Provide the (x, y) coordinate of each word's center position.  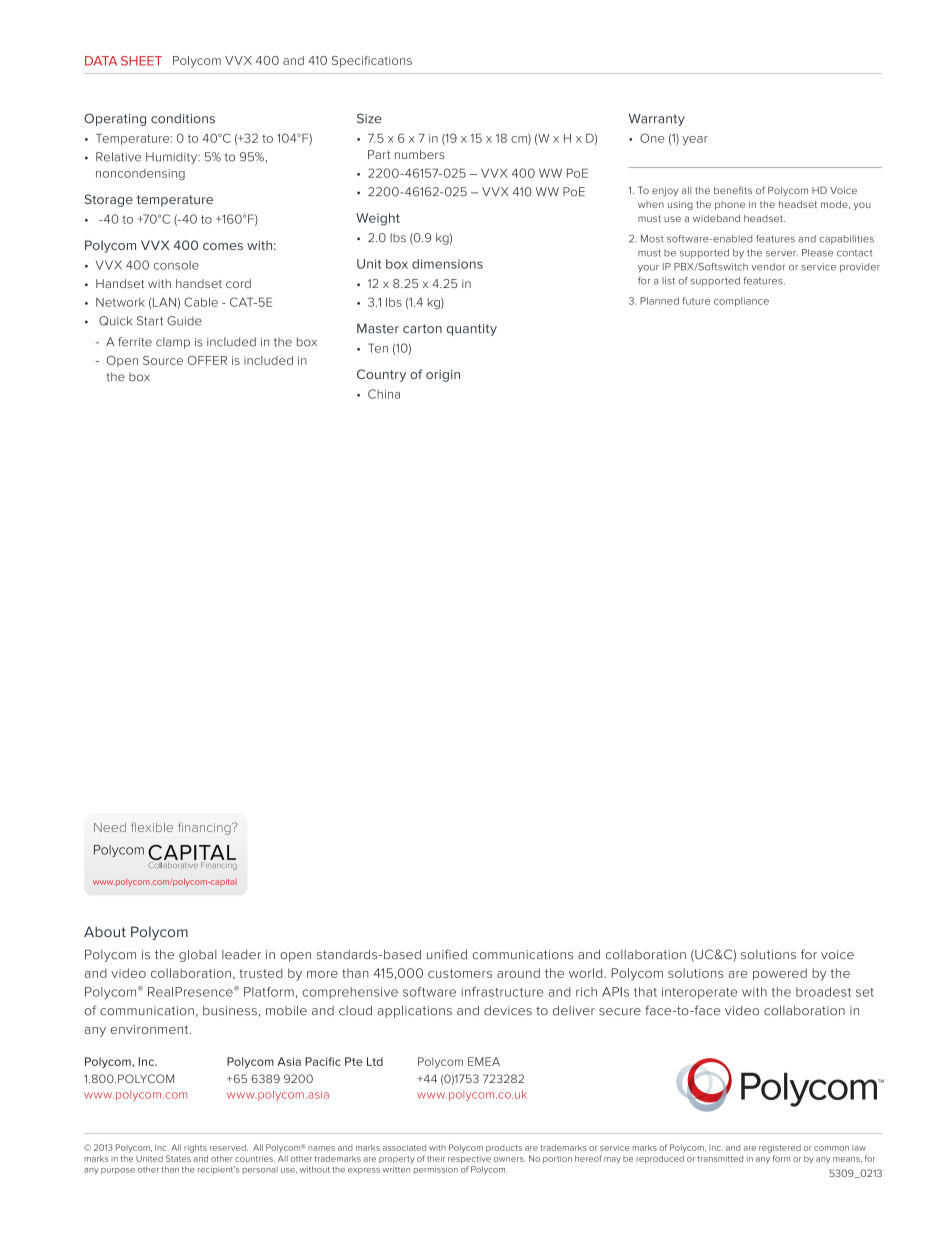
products (504, 1149)
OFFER (207, 360)
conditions (183, 119)
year (695, 140)
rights (195, 1148)
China (384, 394)
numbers (420, 154)
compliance (741, 302)
